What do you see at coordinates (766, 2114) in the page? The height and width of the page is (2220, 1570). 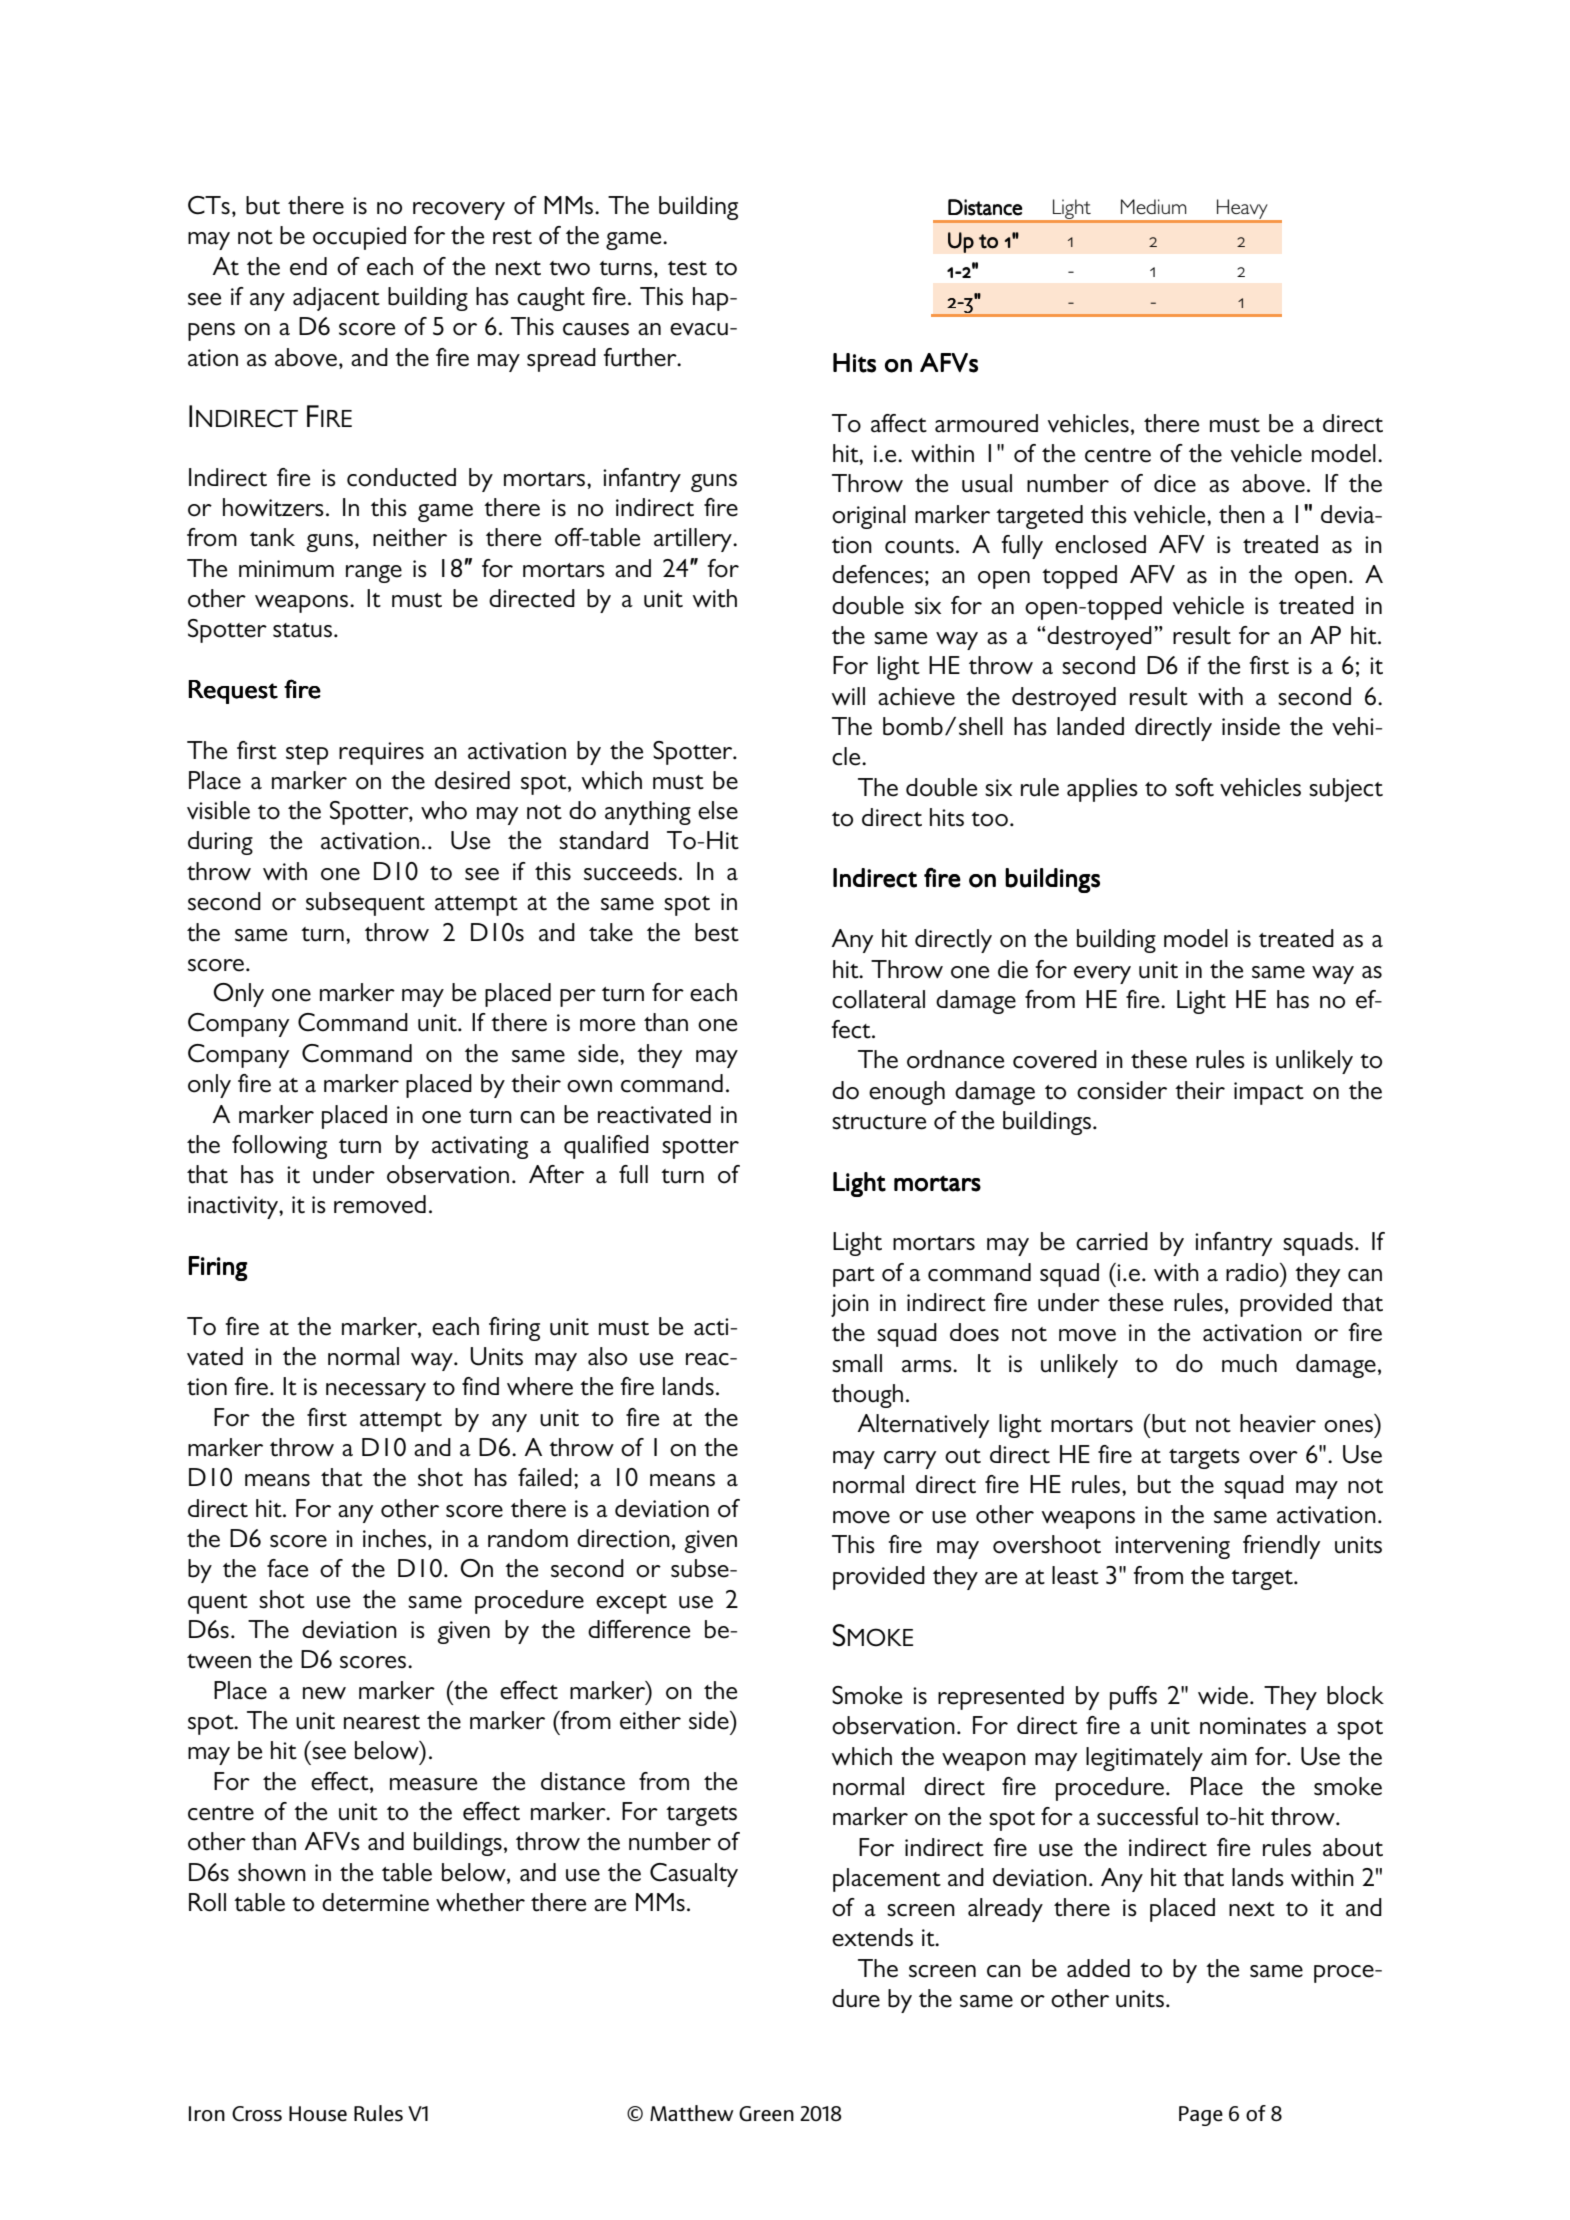 I see `Green` at bounding box center [766, 2114].
